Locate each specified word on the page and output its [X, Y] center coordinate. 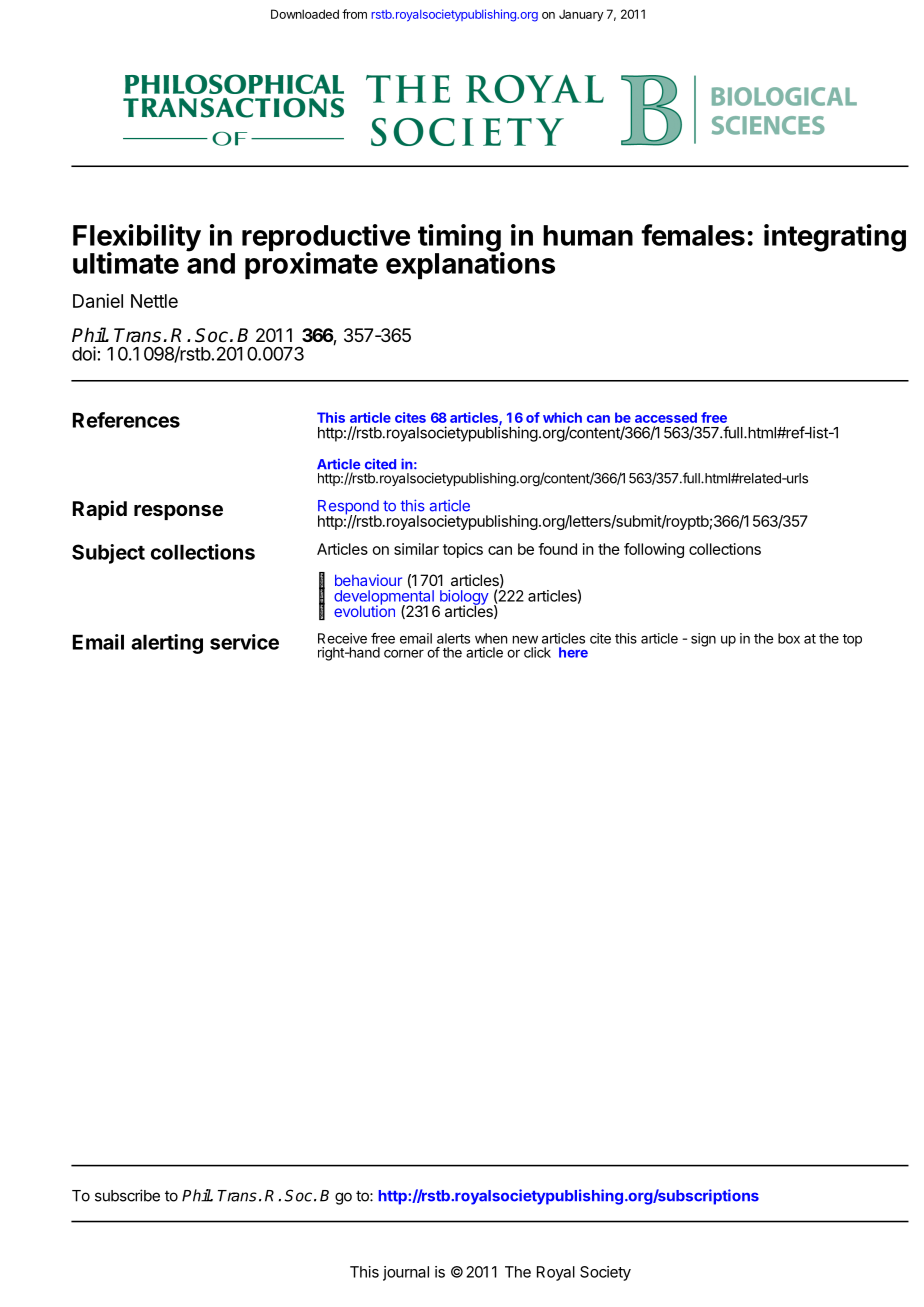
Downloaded [305, 14]
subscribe [127, 1195]
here [573, 652]
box [789, 638]
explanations [470, 265]
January [581, 15]
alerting [167, 644]
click [537, 652]
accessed [666, 417]
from [354, 14]
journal [406, 1273]
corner [404, 653]
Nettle [154, 301]
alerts [453, 638]
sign [703, 640]
